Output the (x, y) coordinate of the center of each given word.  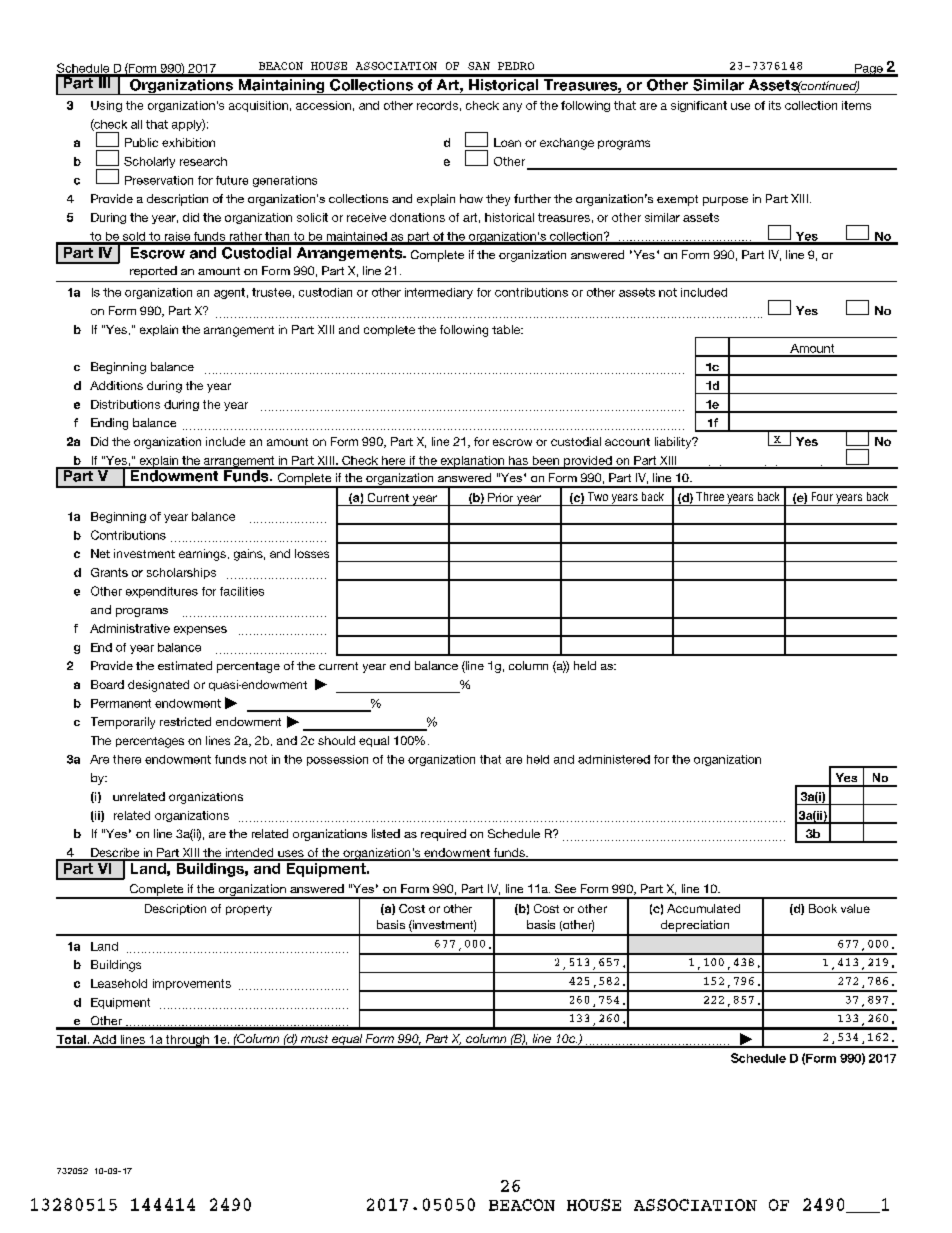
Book (823, 908)
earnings (202, 555)
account (627, 442)
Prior (500, 497)
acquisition (258, 106)
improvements (192, 984)
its (775, 105)
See (565, 888)
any (512, 107)
